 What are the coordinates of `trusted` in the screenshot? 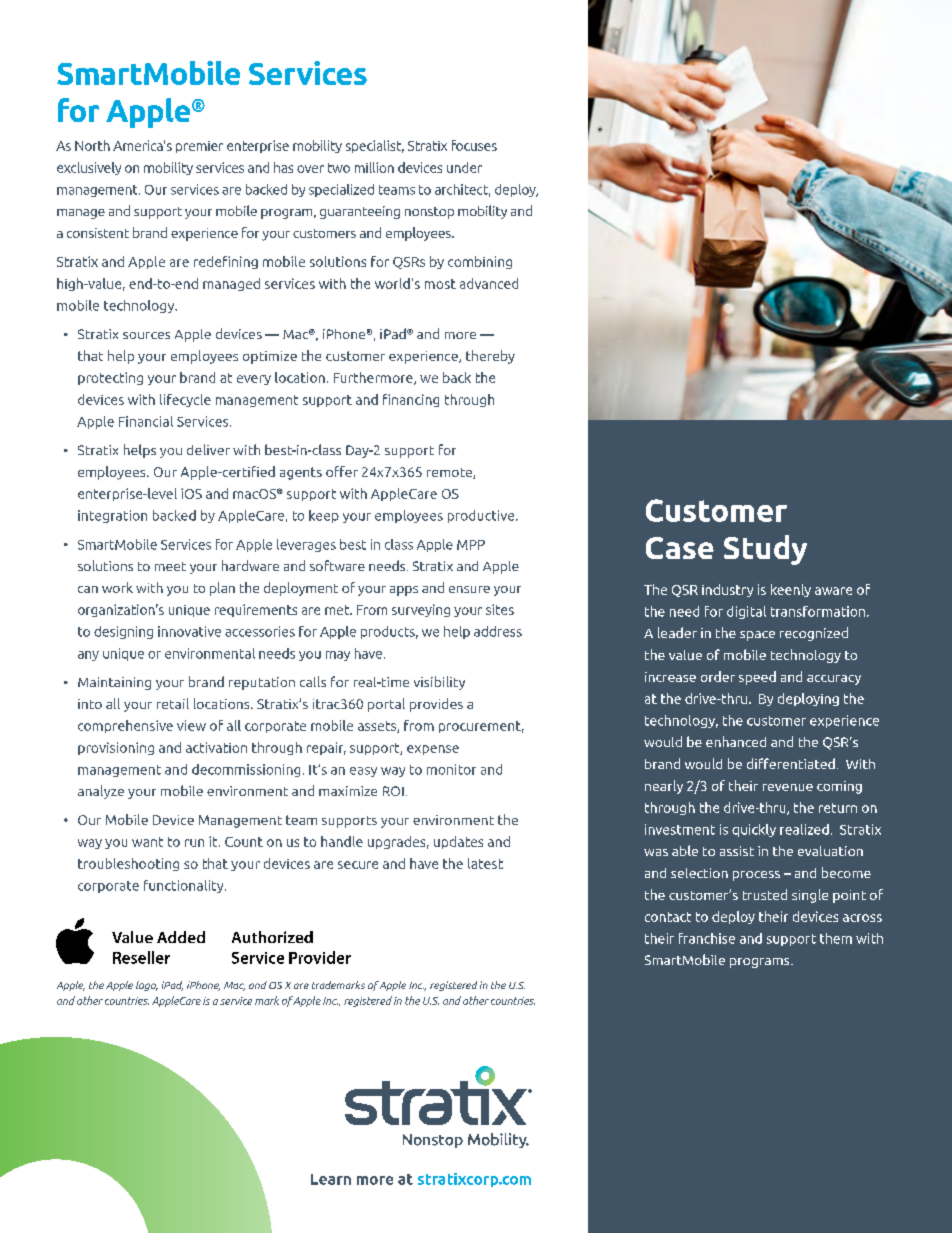 It's located at (765, 894).
